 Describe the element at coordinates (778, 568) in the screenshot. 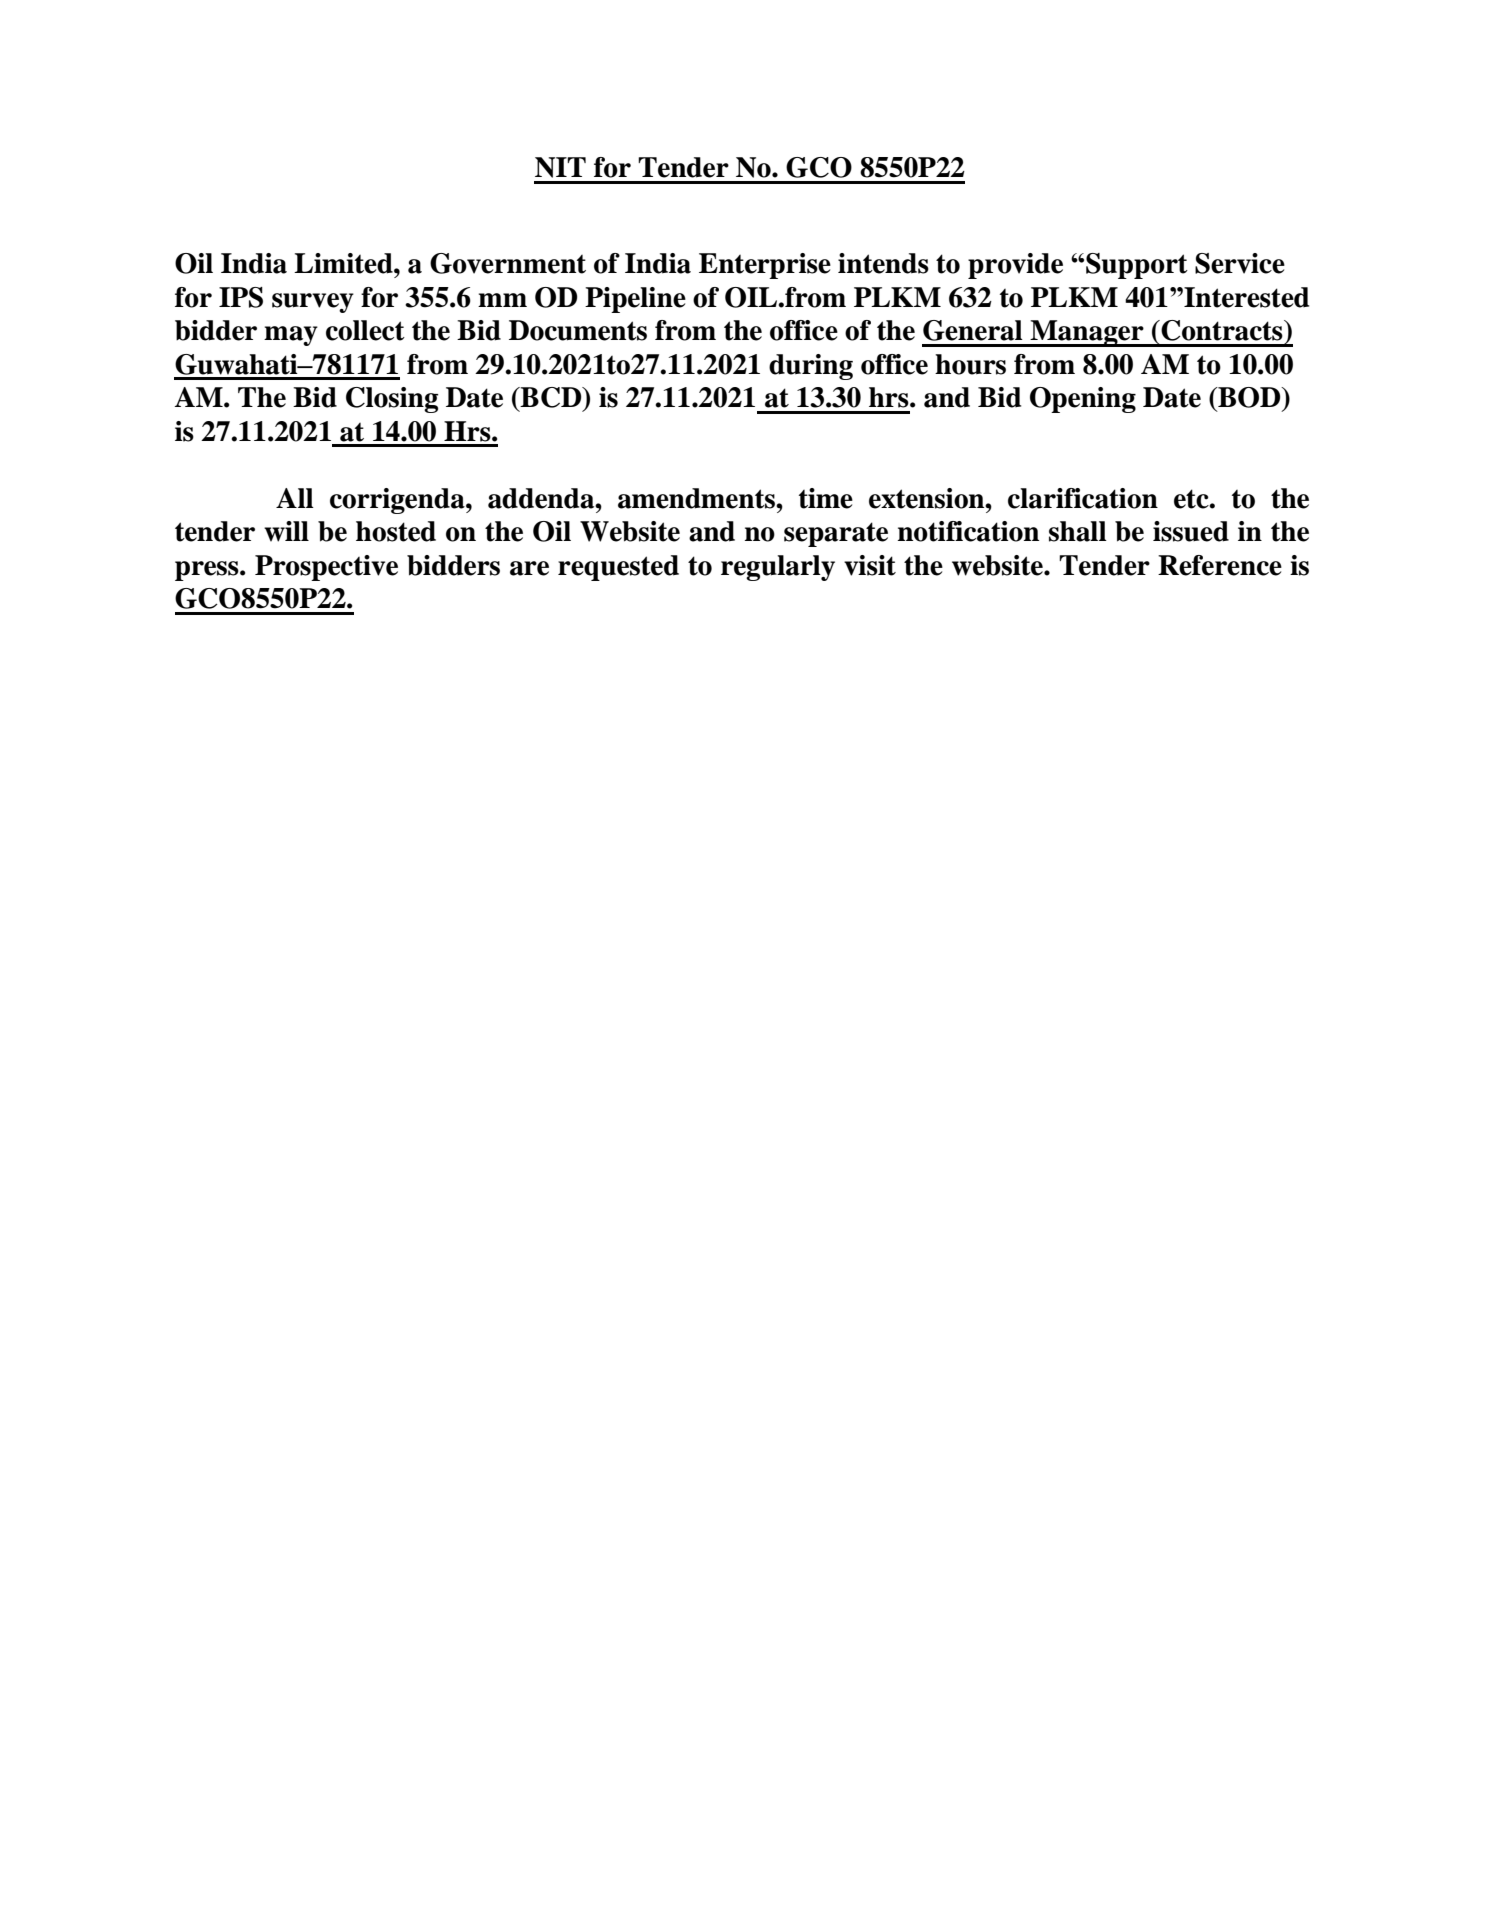

I see `regularly` at that location.
